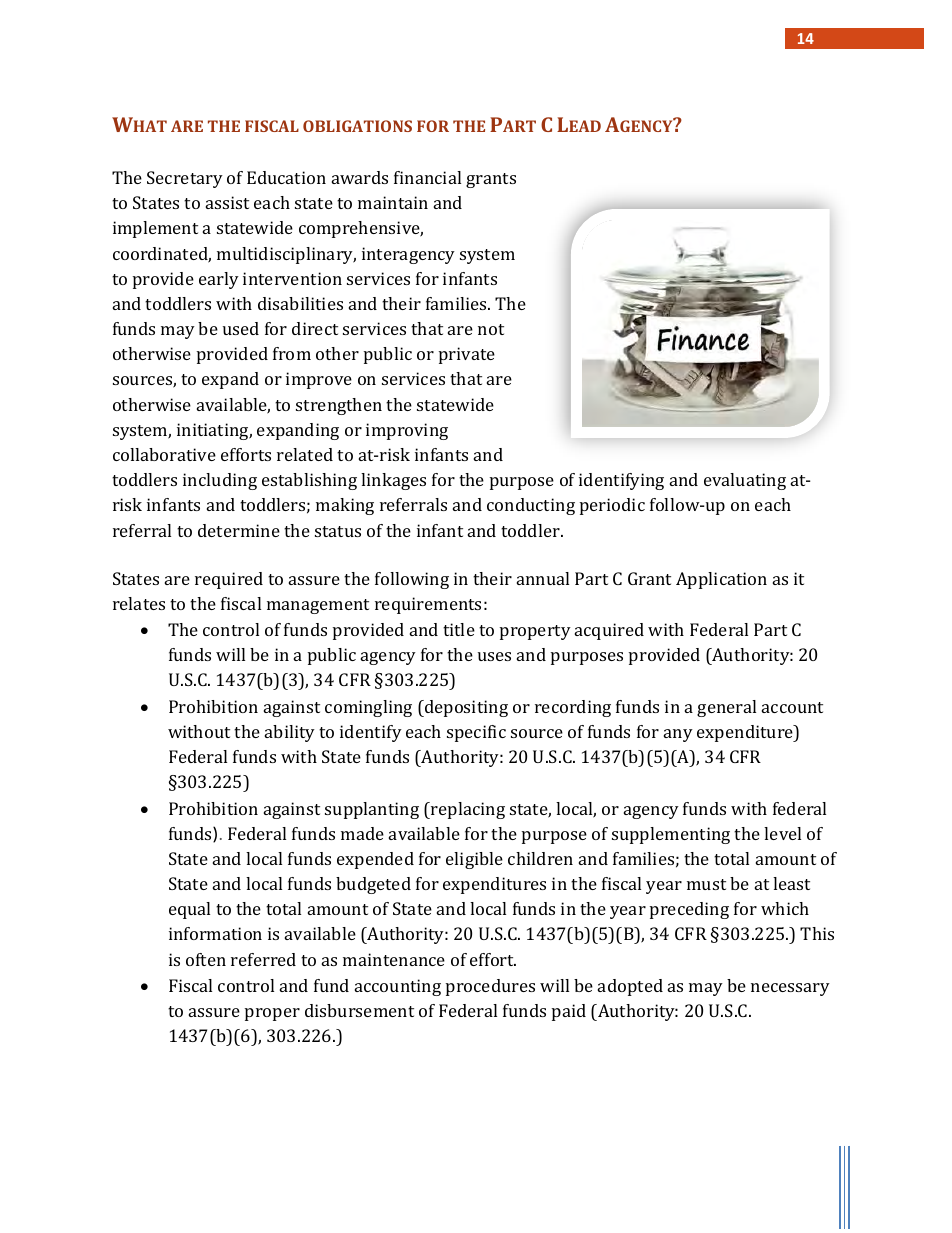 This screenshot has width=952, height=1233. I want to click on maintain, so click(393, 202).
